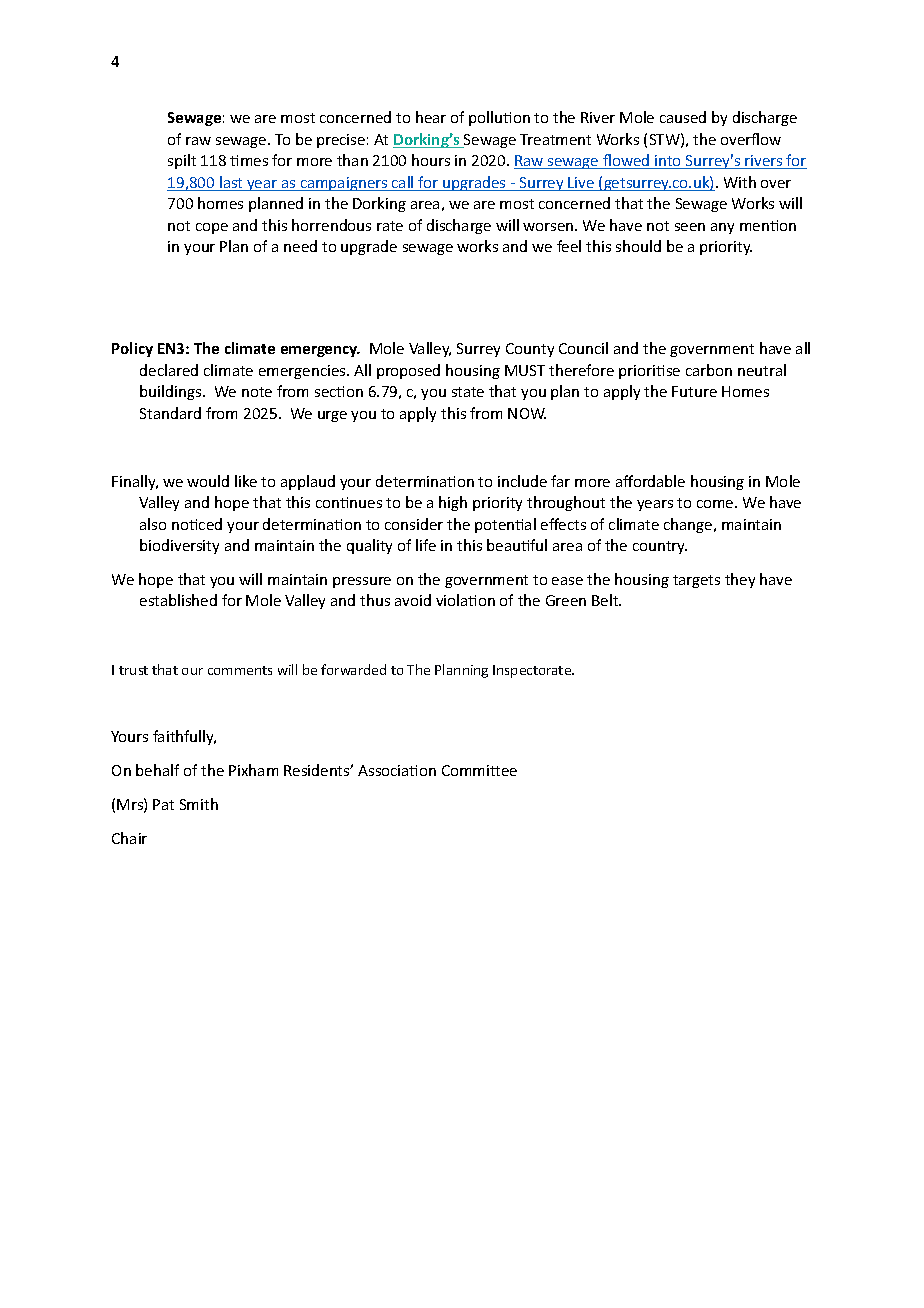 The height and width of the page is (1308, 924). What do you see at coordinates (683, 117) in the page?
I see `caused` at bounding box center [683, 117].
